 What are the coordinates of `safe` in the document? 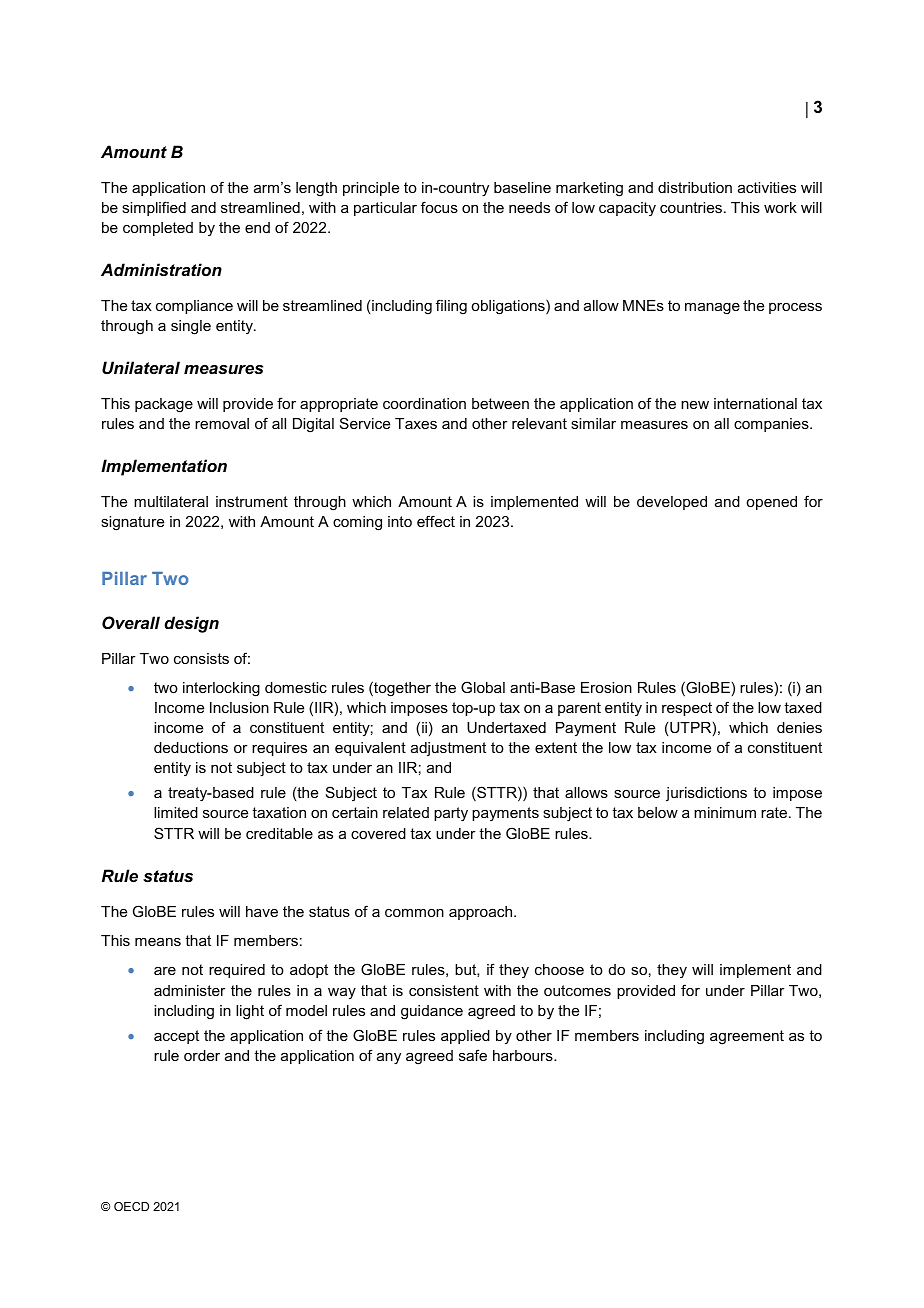 It's located at (473, 1055).
